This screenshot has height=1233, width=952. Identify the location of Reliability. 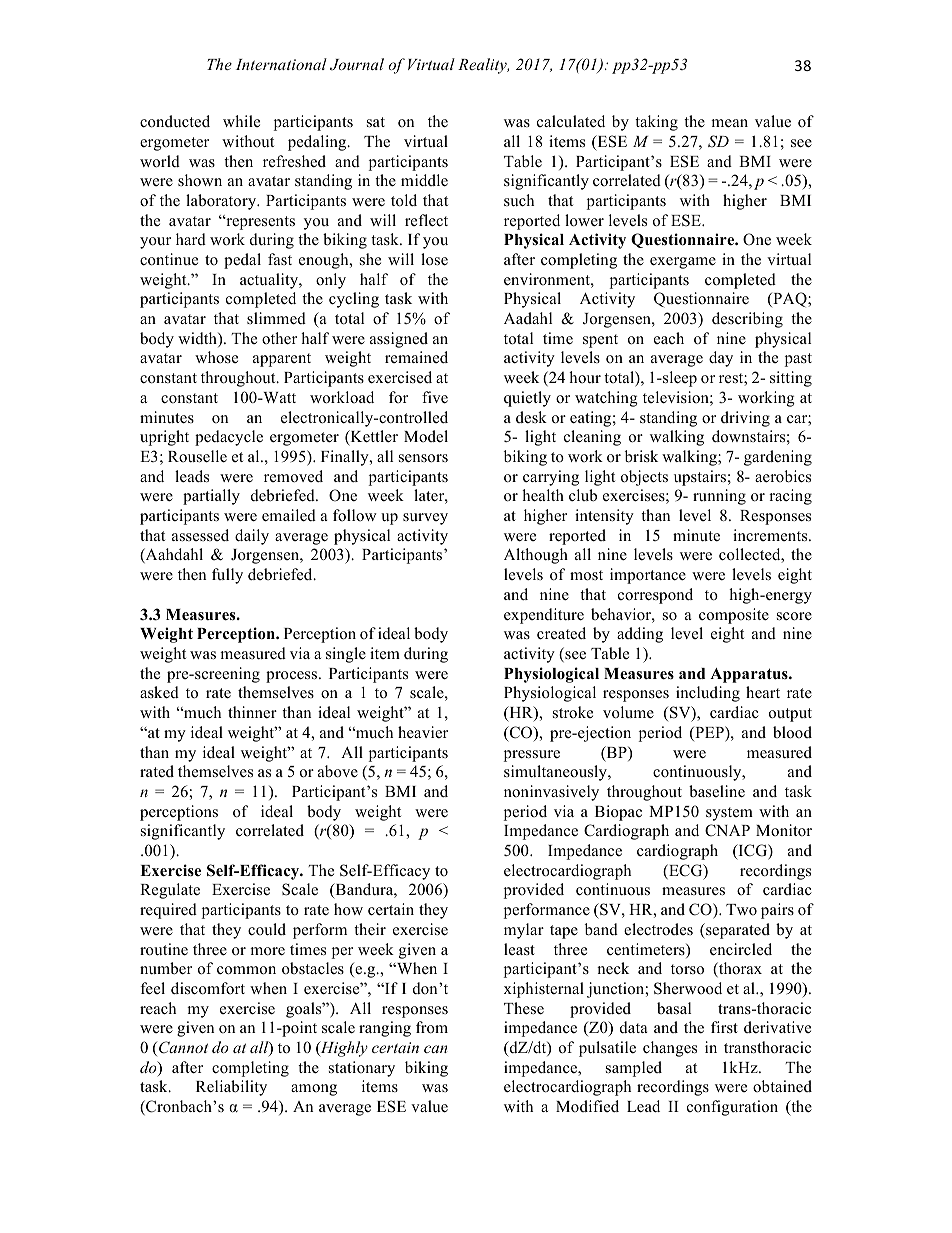
(231, 1088).
